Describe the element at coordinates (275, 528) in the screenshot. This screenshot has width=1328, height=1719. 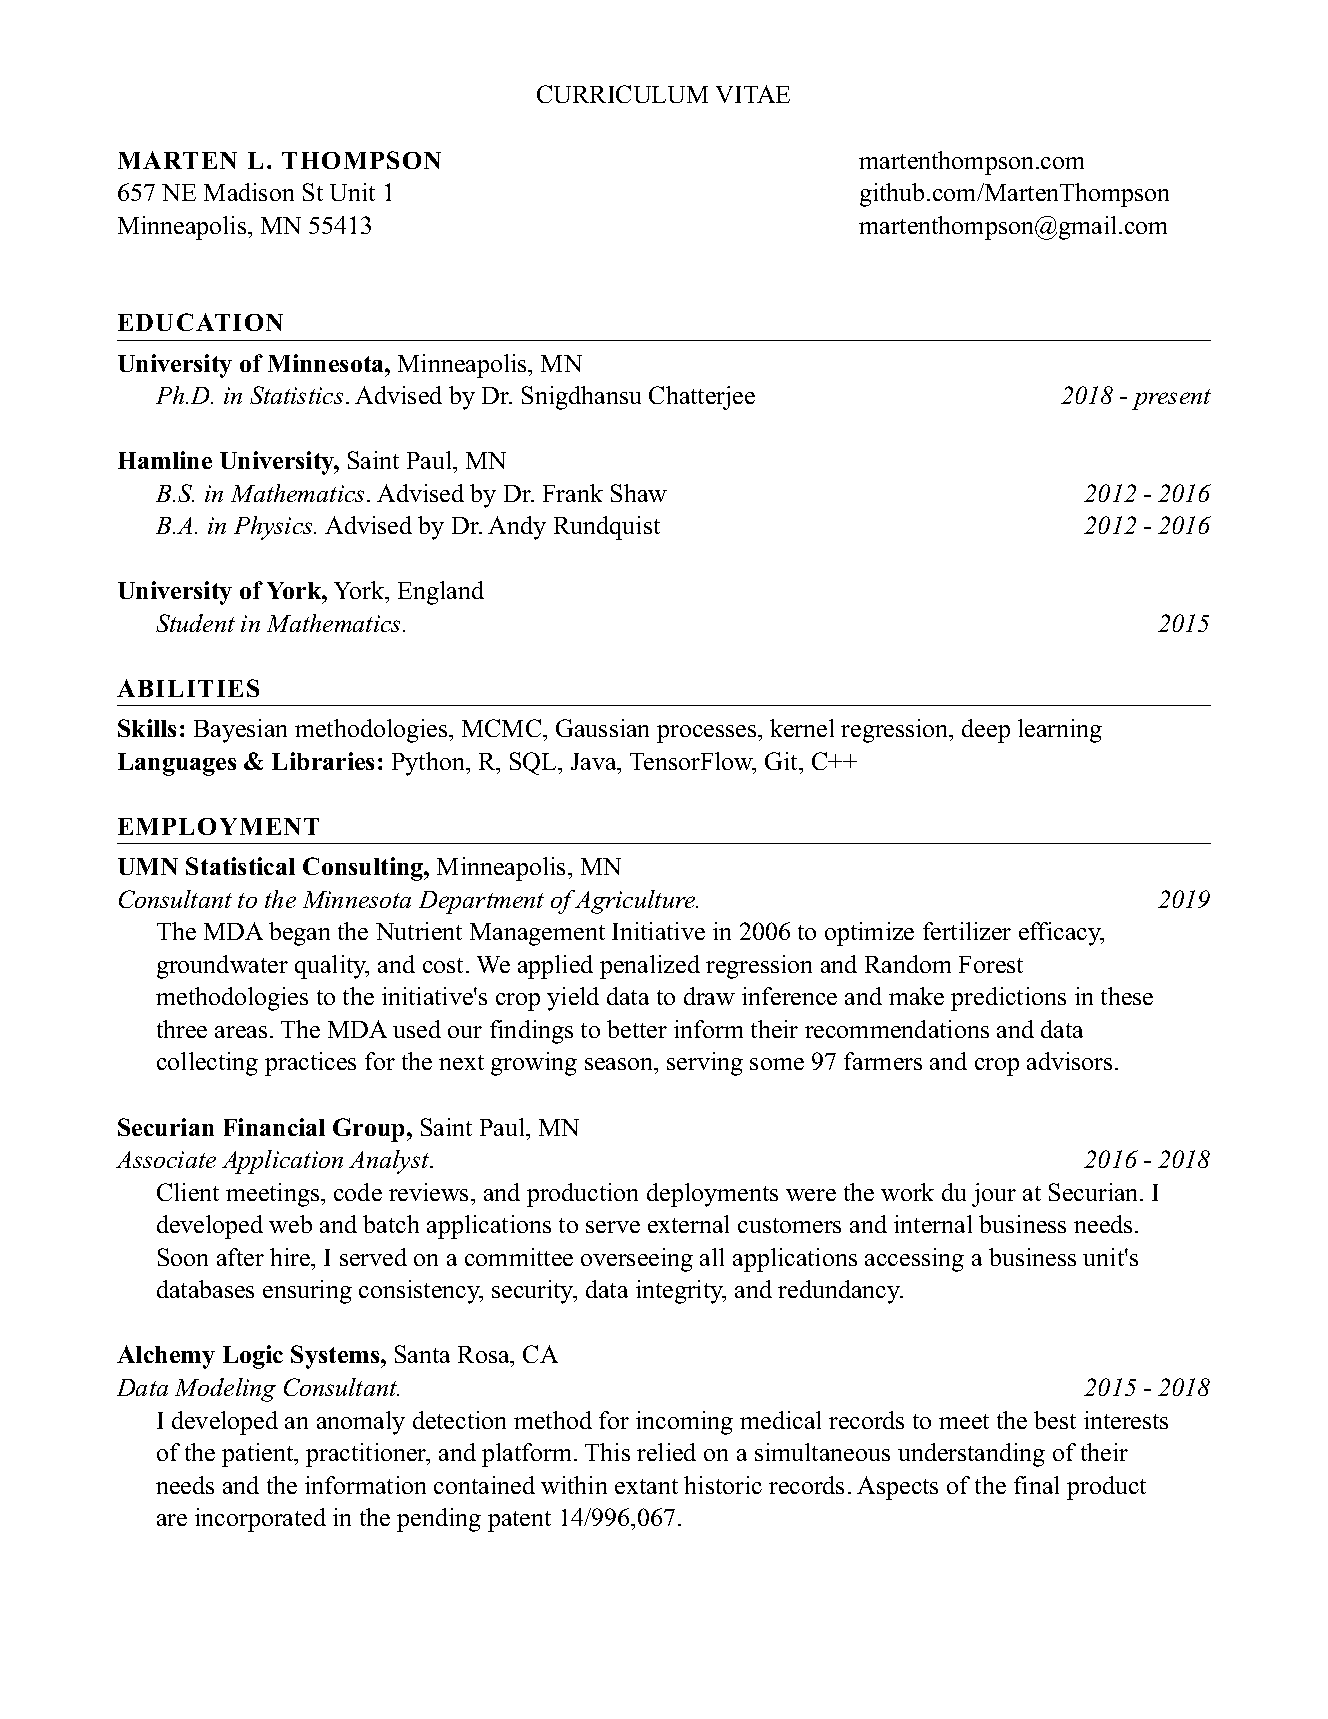
I see `Physics` at that location.
